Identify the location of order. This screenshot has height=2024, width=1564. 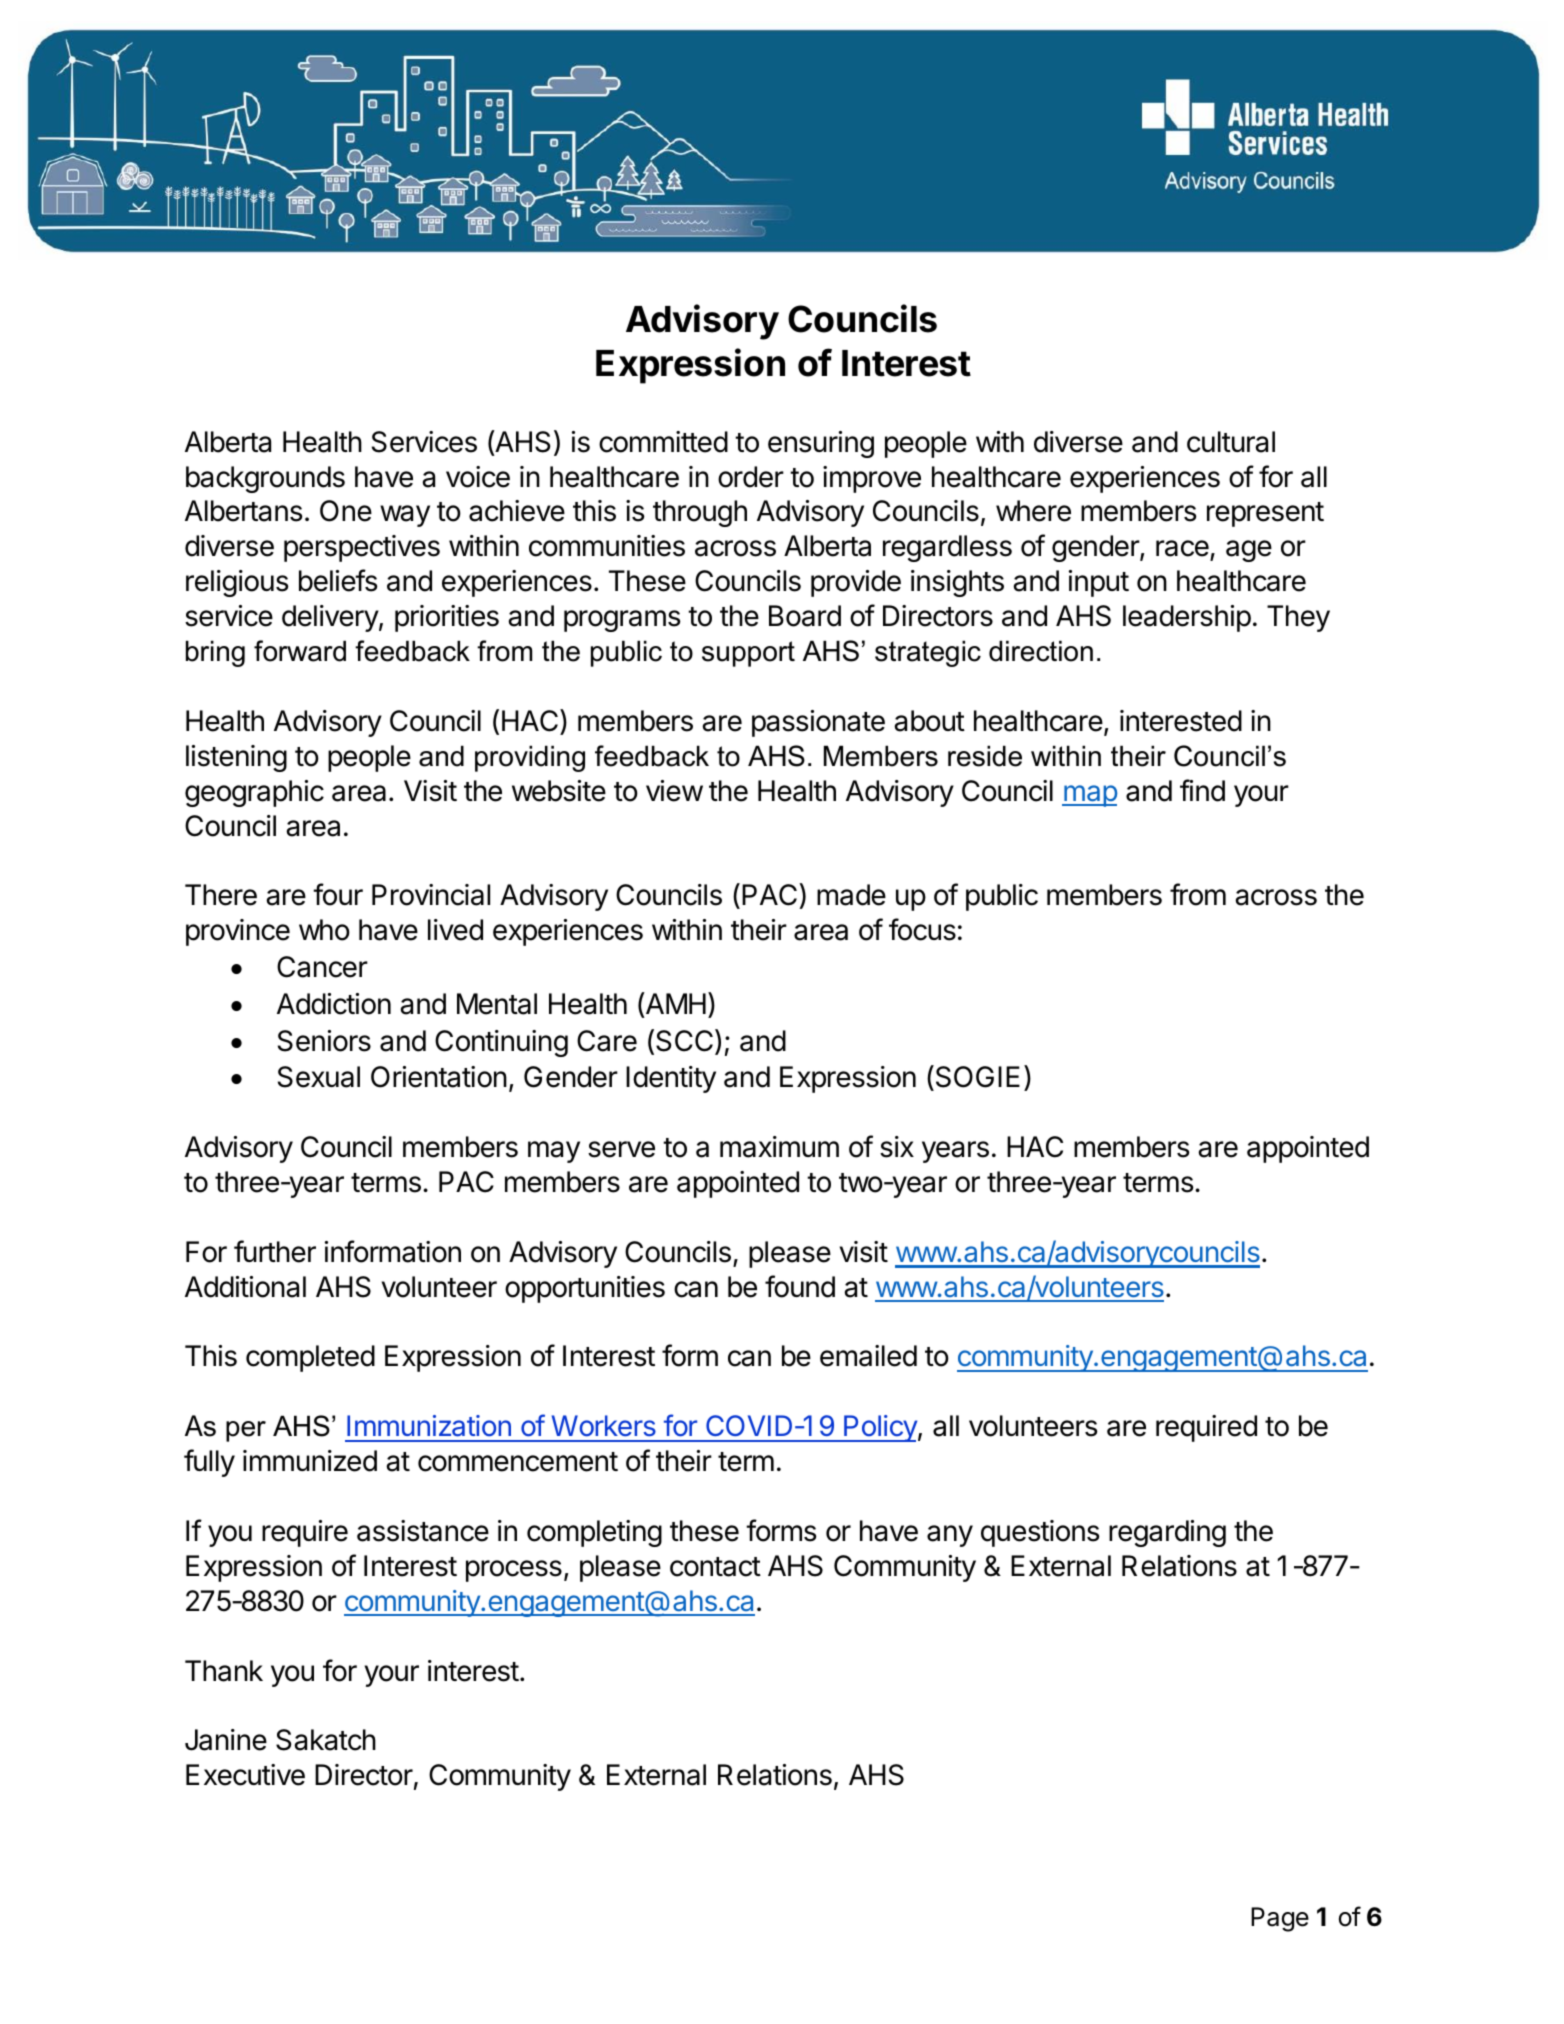
(751, 477).
